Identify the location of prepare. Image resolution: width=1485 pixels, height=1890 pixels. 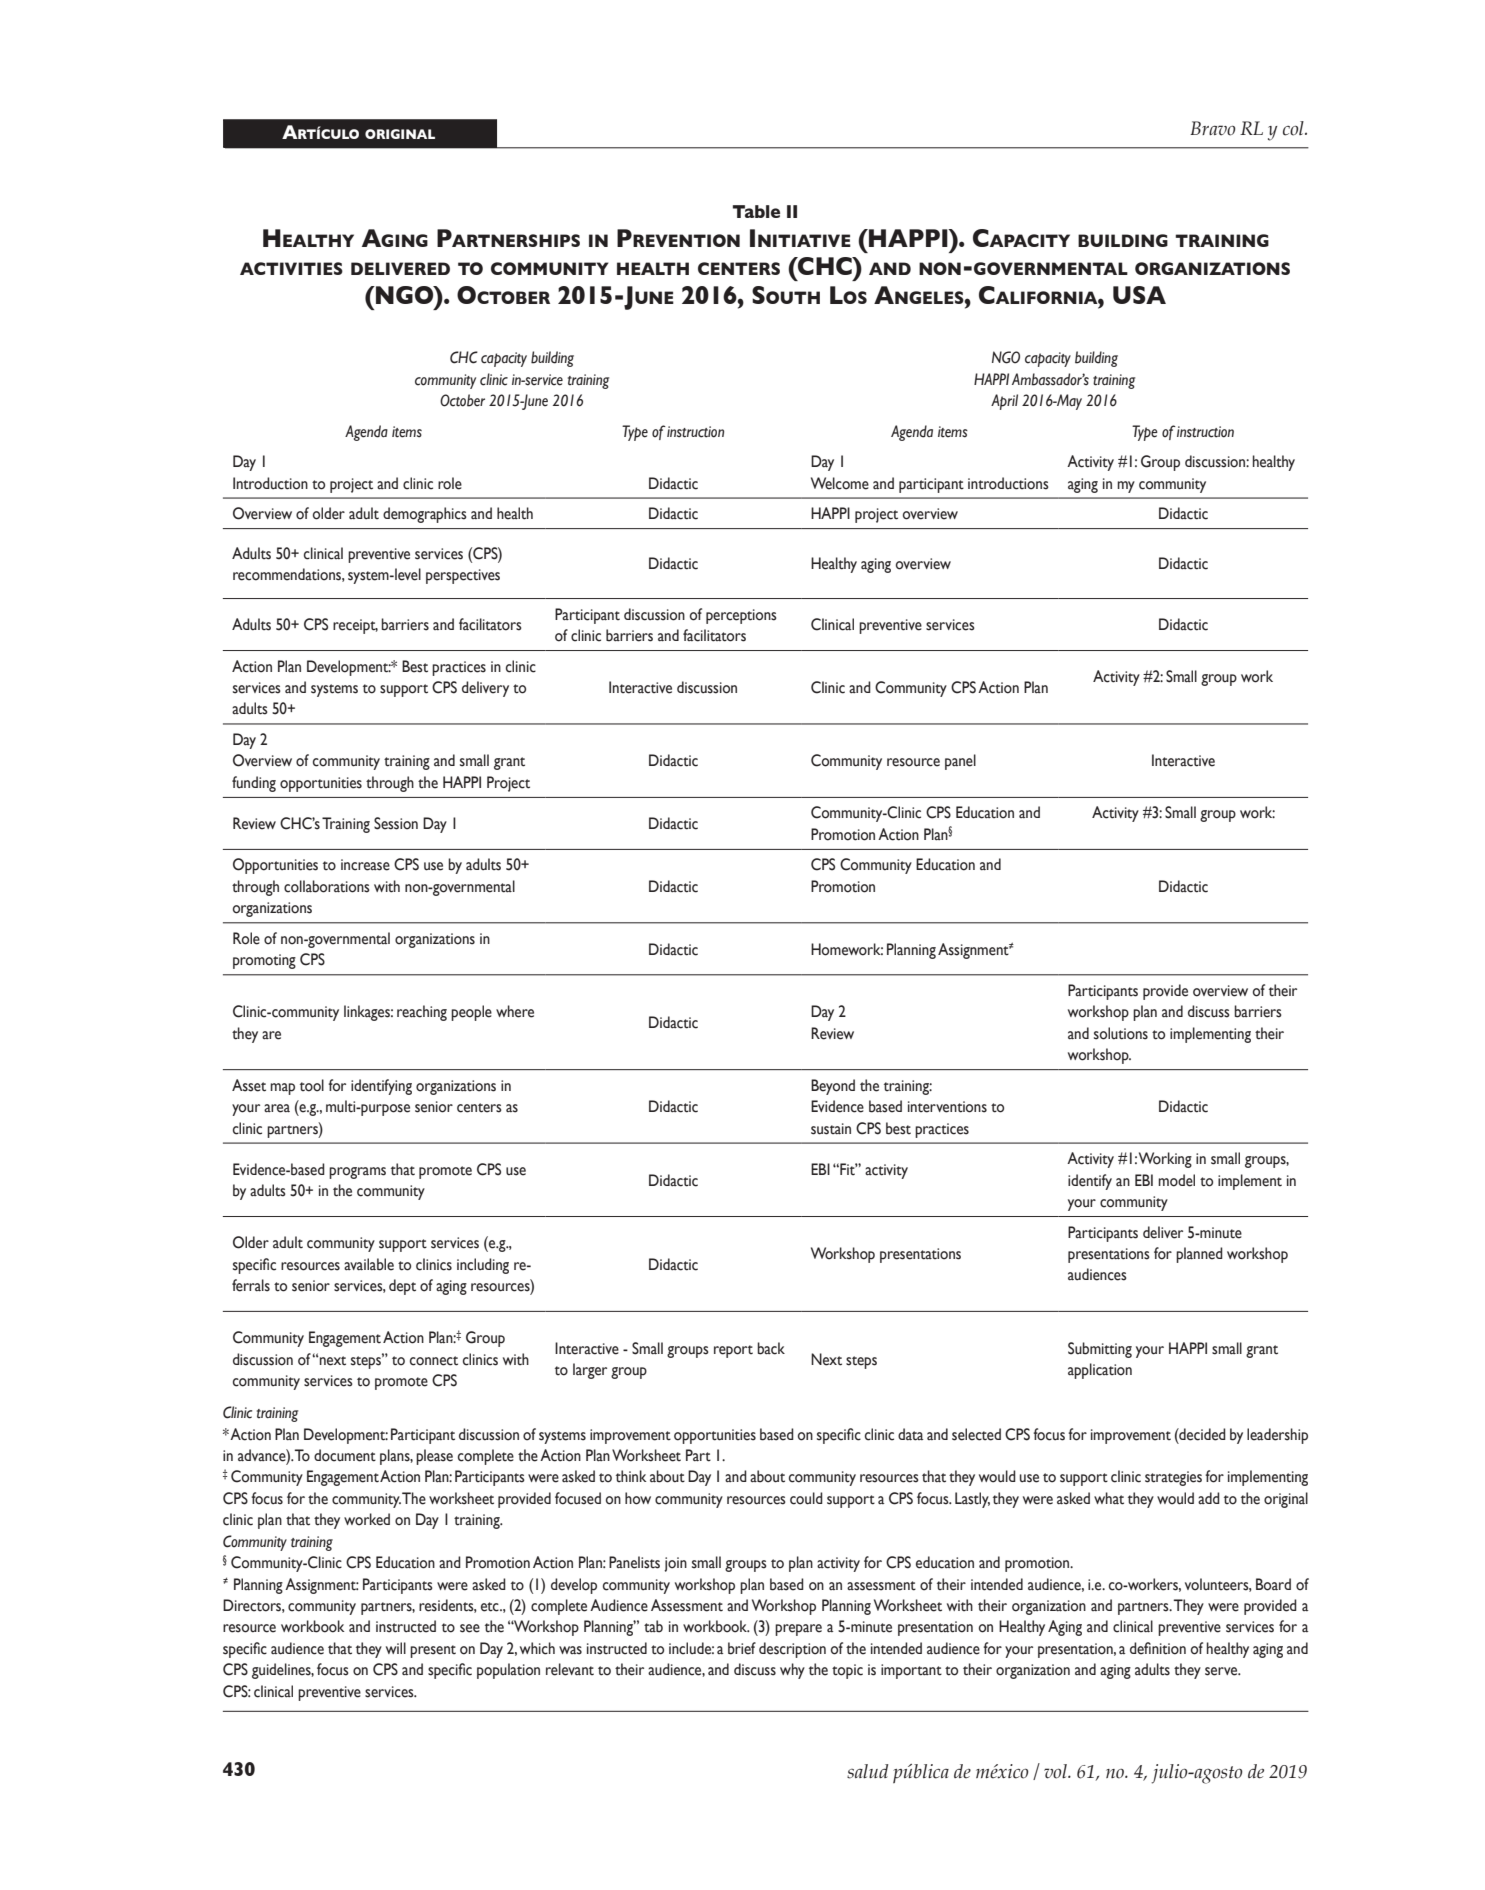
(798, 1630).
